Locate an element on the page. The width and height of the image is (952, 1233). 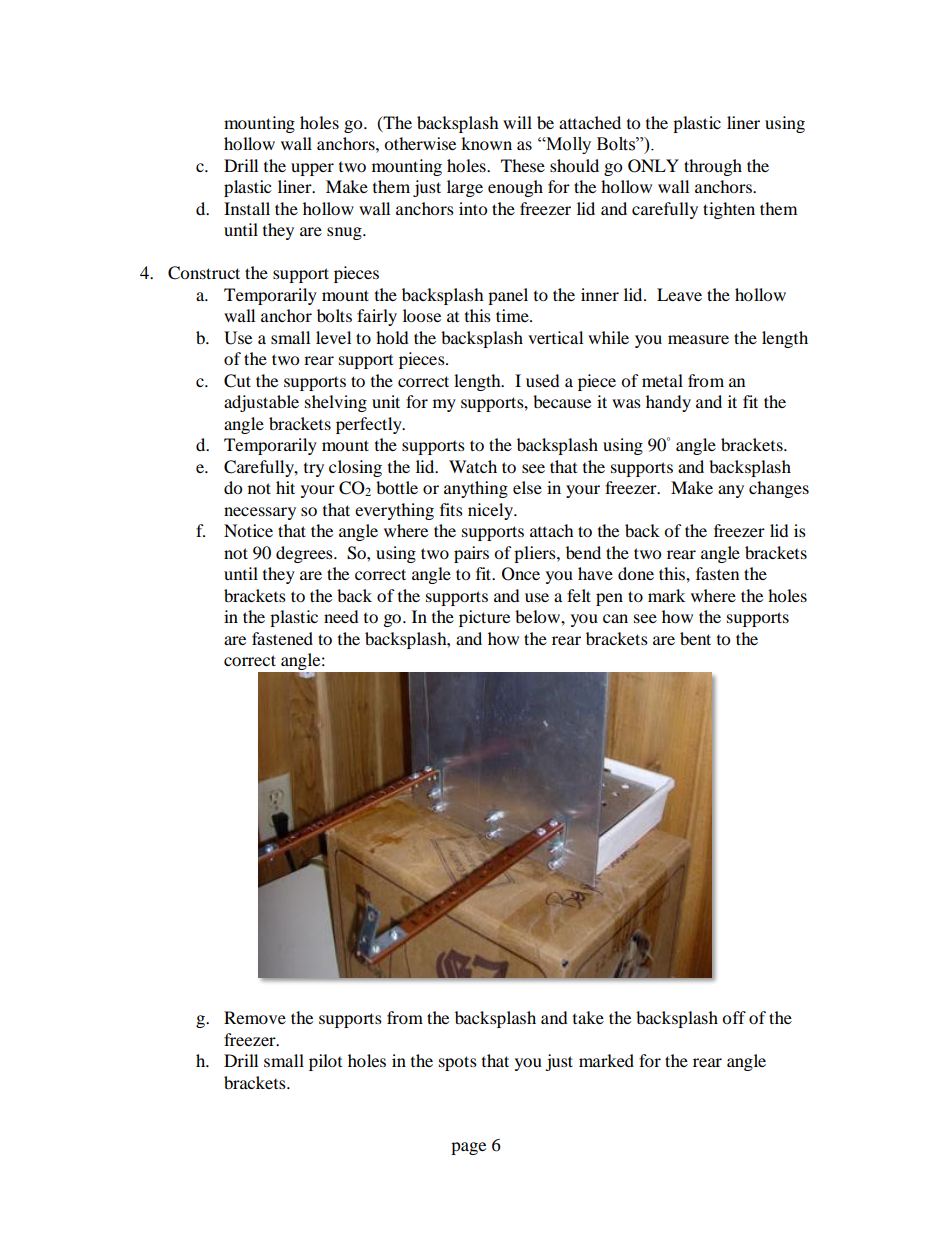
through is located at coordinates (713, 167).
